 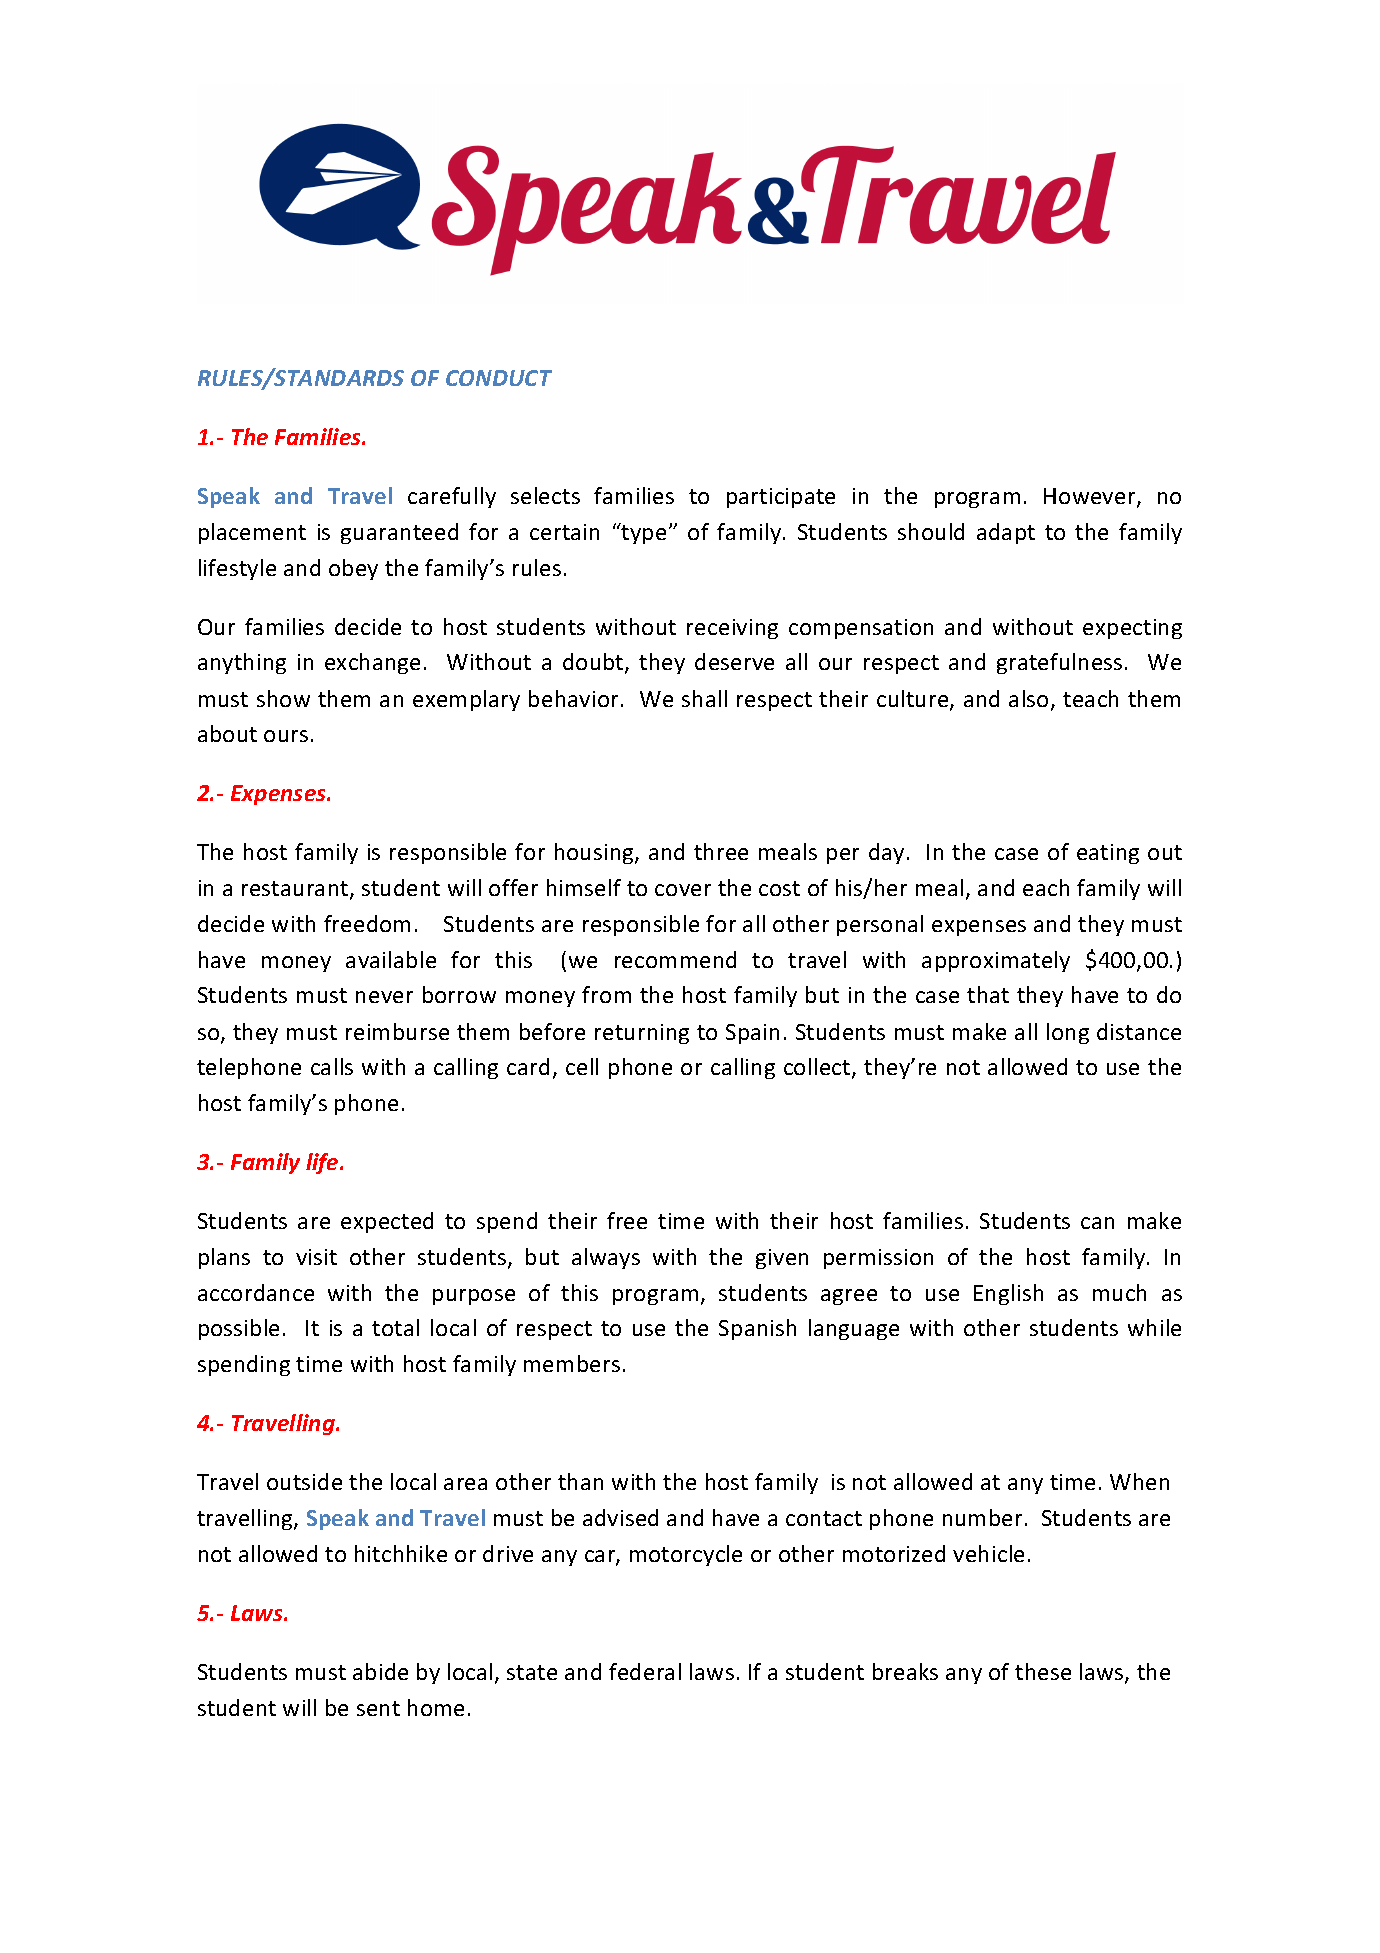 What do you see at coordinates (391, 959) in the screenshot?
I see `available` at bounding box center [391, 959].
